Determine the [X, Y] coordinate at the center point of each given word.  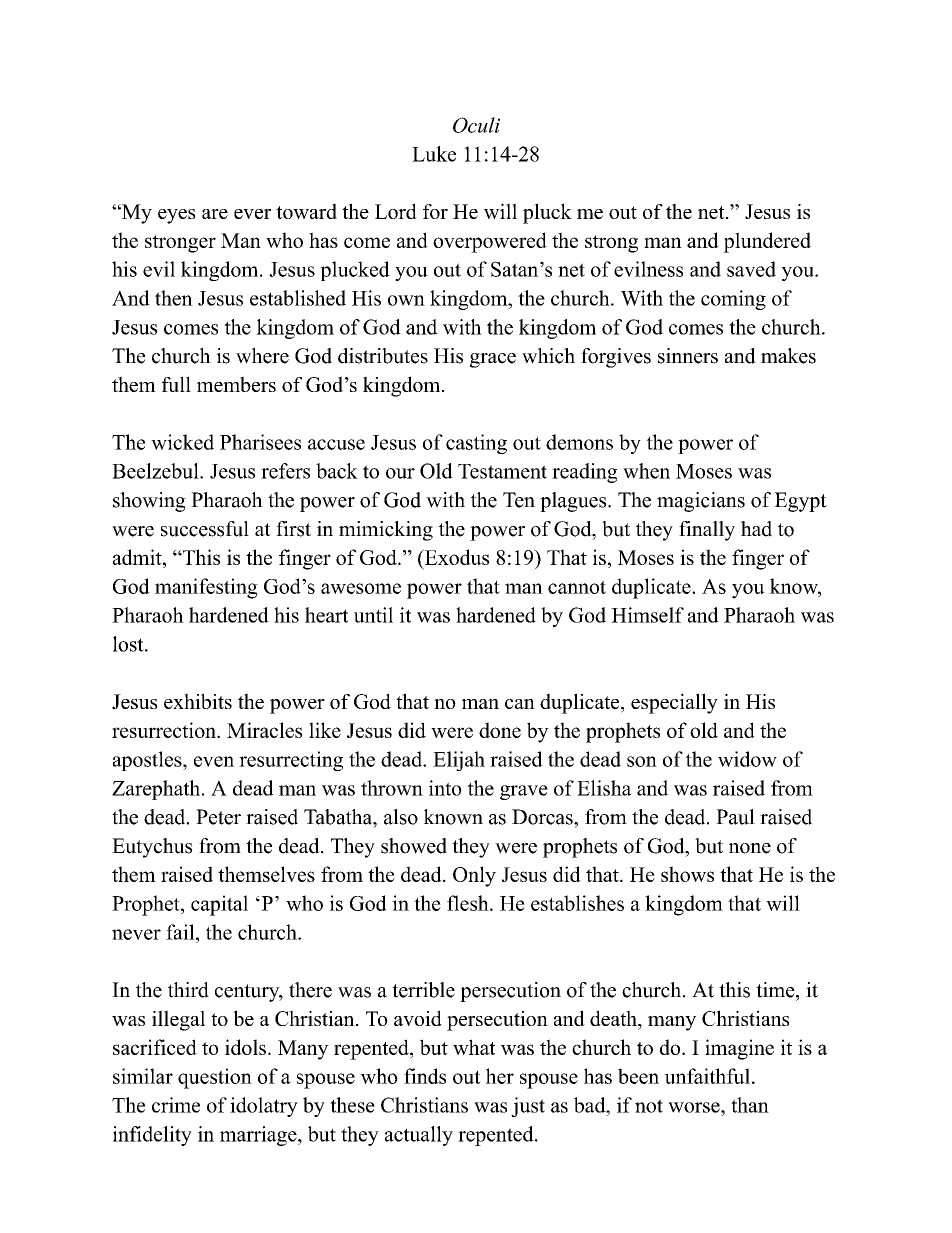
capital [219, 905]
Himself [647, 615]
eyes [176, 216]
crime [176, 1105]
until [373, 615]
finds [425, 1076]
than [750, 1105]
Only [474, 876]
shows [687, 874]
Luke [434, 154]
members [236, 384]
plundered [767, 242]
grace [493, 360]
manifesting [206, 588]
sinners [688, 356]
